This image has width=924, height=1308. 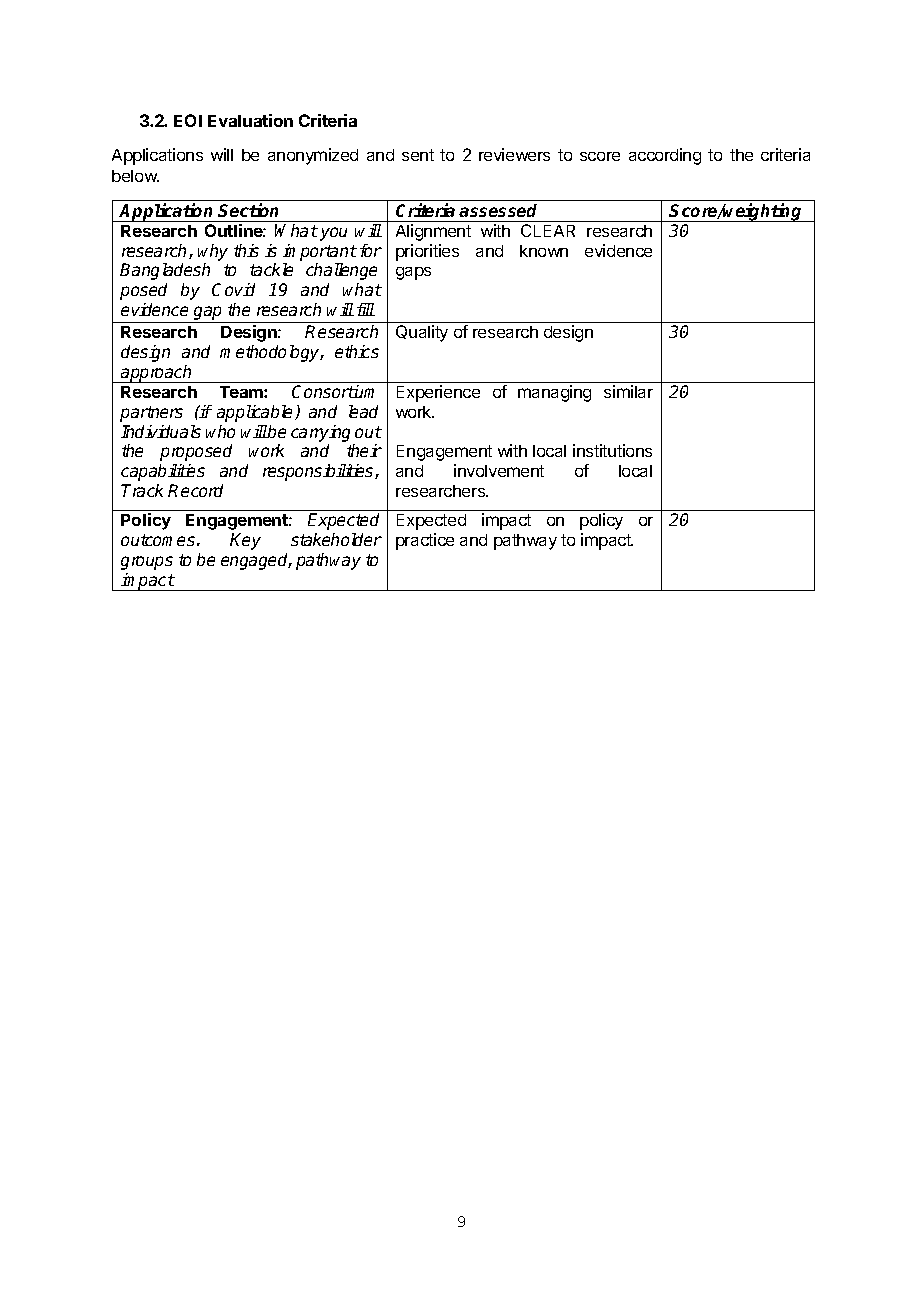 I want to click on methodology, so click(x=271, y=353).
